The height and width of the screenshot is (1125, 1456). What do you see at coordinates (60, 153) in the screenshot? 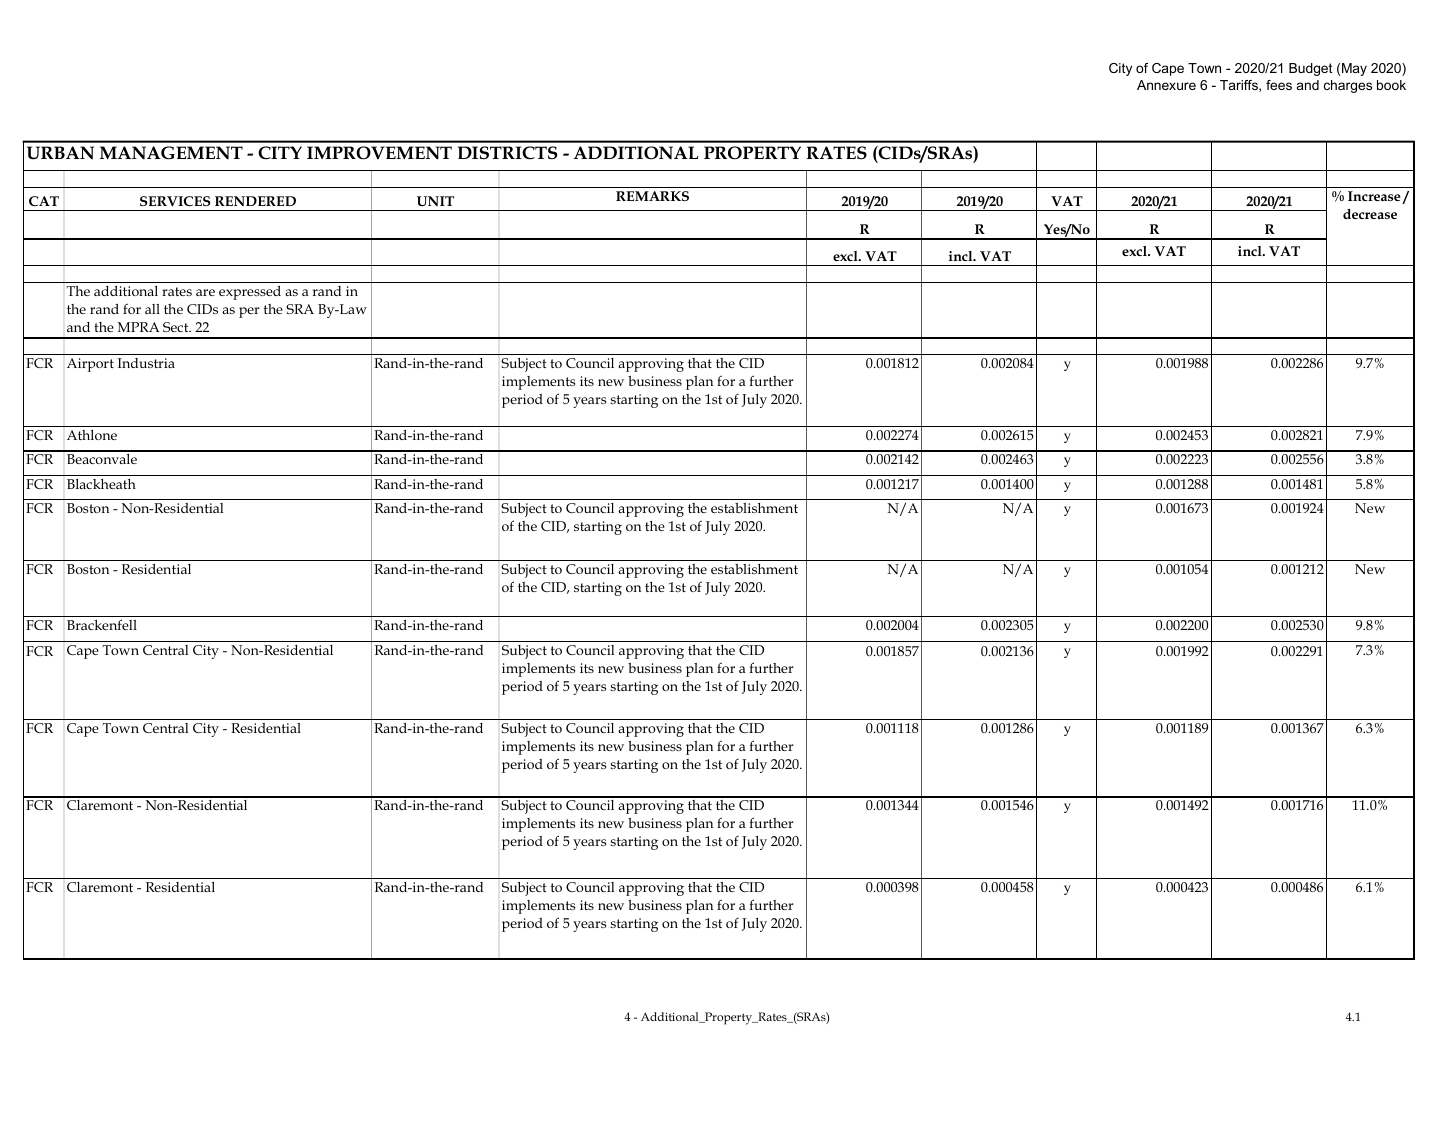
I see `URBAN` at bounding box center [60, 153].
